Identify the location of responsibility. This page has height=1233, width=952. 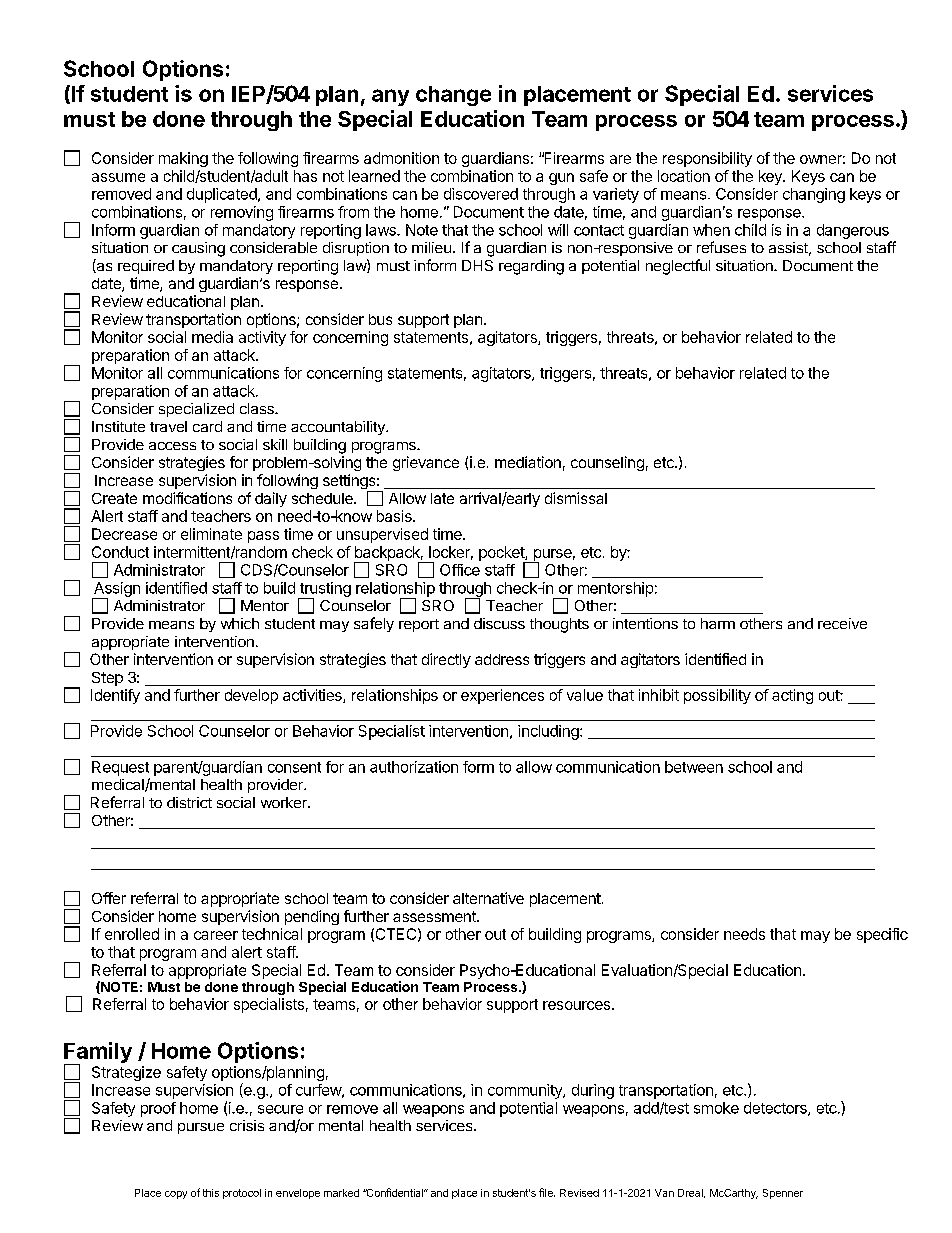
(707, 159).
